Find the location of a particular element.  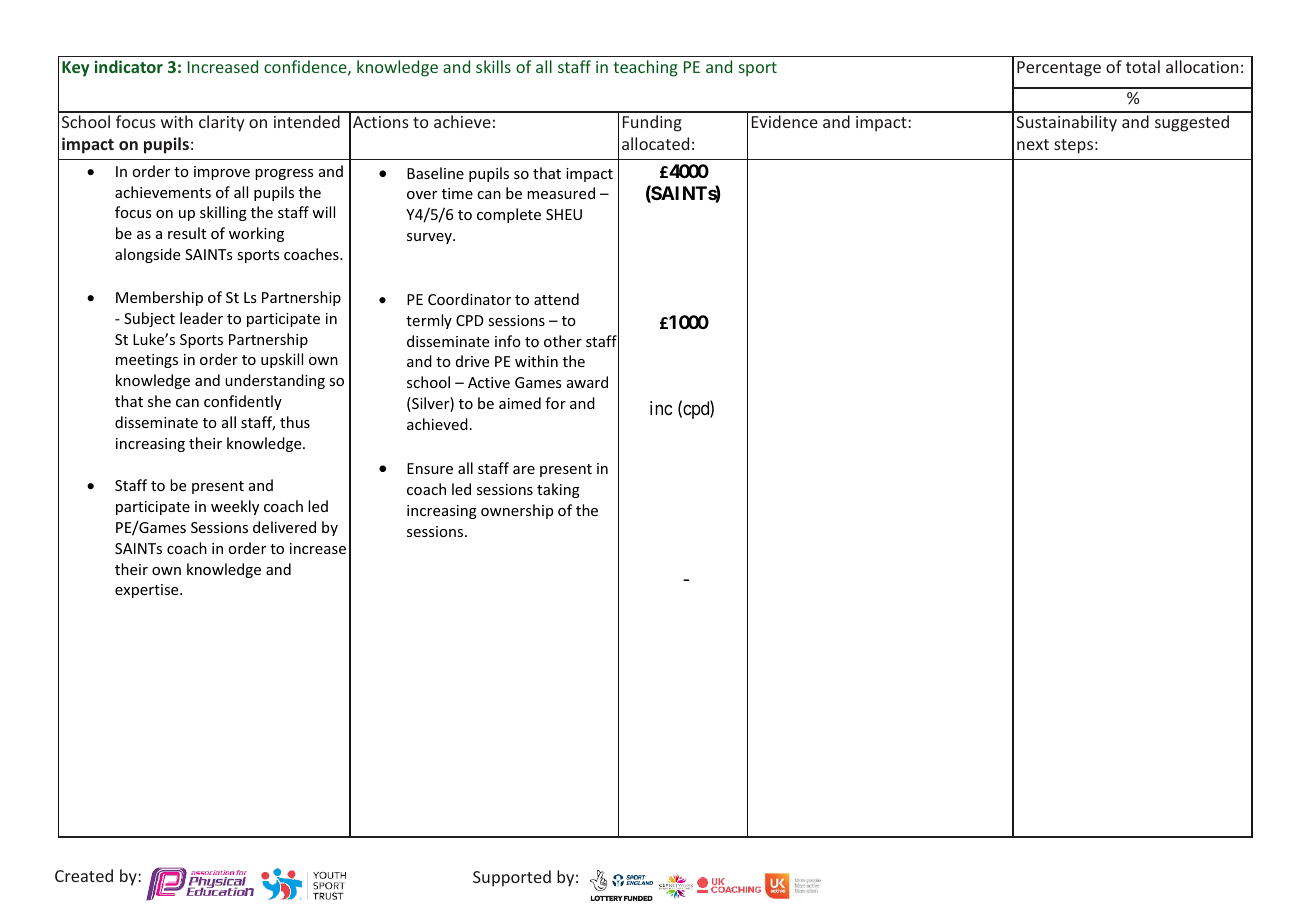

Created is located at coordinates (84, 875).
